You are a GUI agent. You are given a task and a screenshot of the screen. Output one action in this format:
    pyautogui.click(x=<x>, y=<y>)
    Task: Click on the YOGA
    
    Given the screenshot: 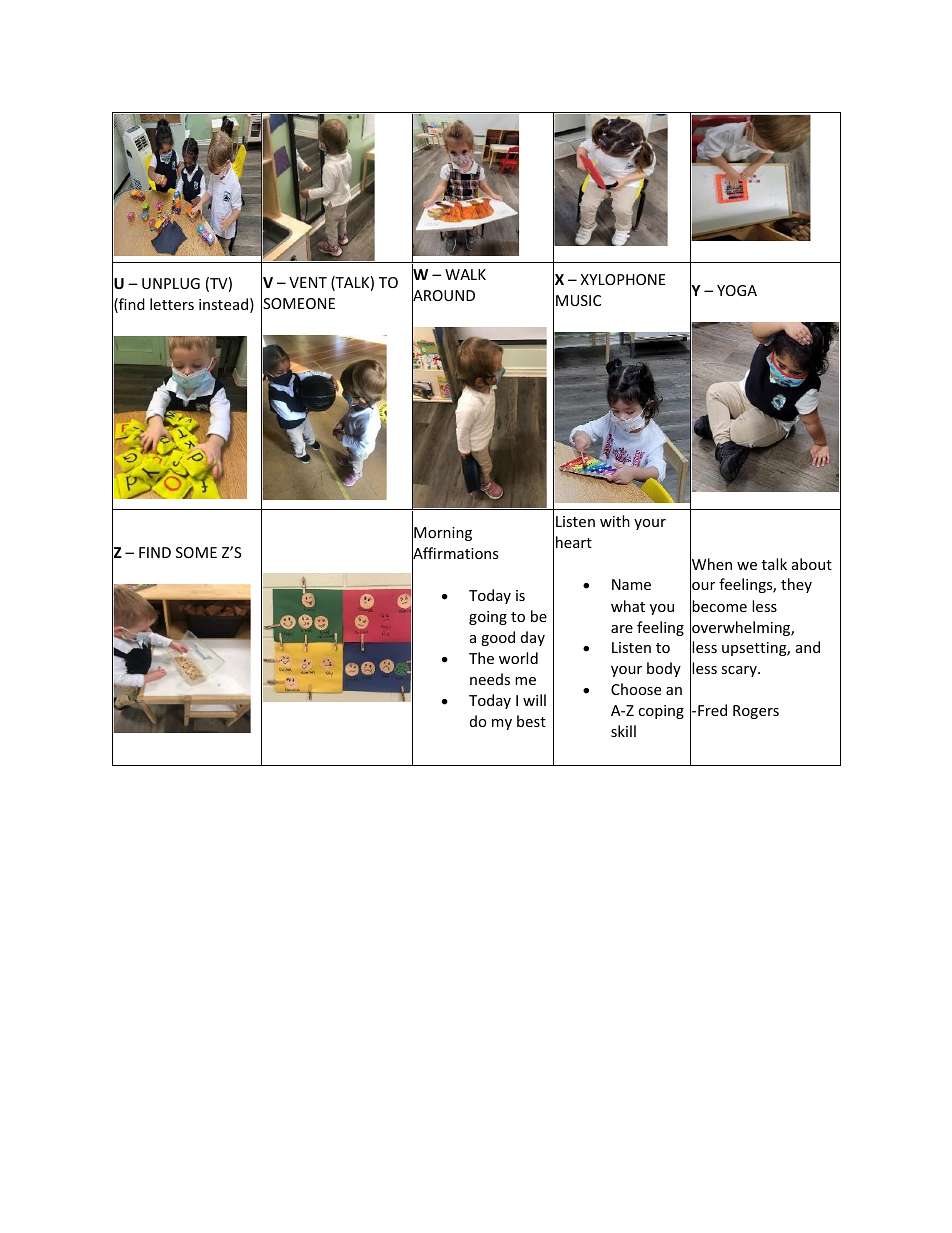 What is the action you would take?
    pyautogui.click(x=737, y=290)
